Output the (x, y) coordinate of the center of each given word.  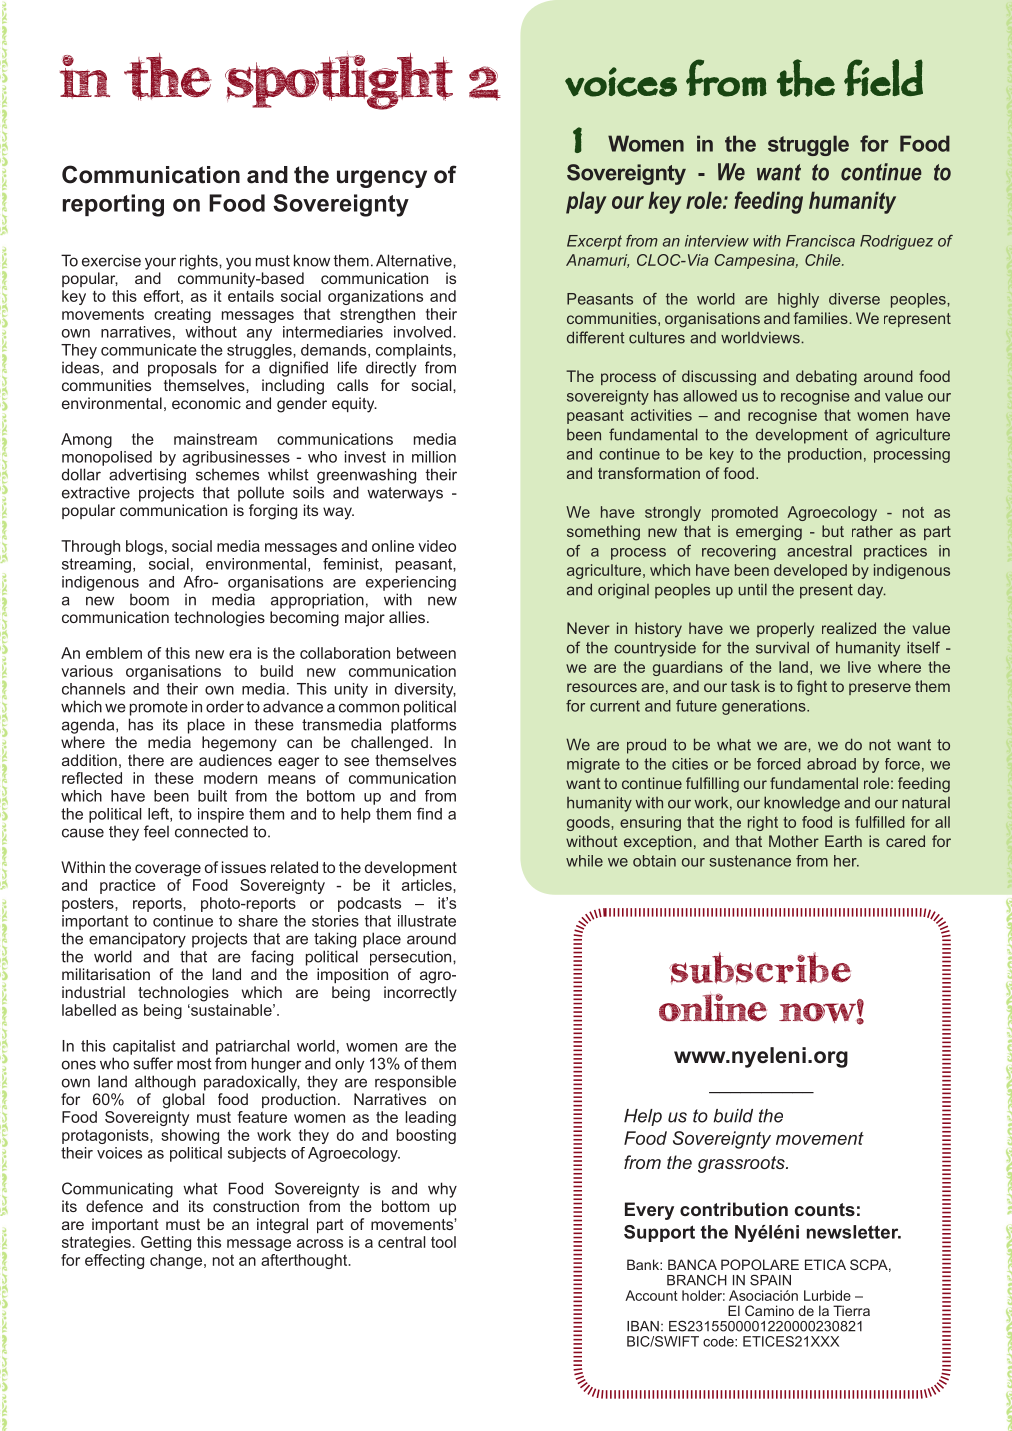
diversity (425, 690)
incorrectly (420, 994)
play (586, 202)
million (434, 457)
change (177, 1261)
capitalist (144, 1047)
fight (812, 688)
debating (826, 378)
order (225, 706)
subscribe (760, 968)
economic (206, 403)
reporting (113, 205)
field (883, 77)
